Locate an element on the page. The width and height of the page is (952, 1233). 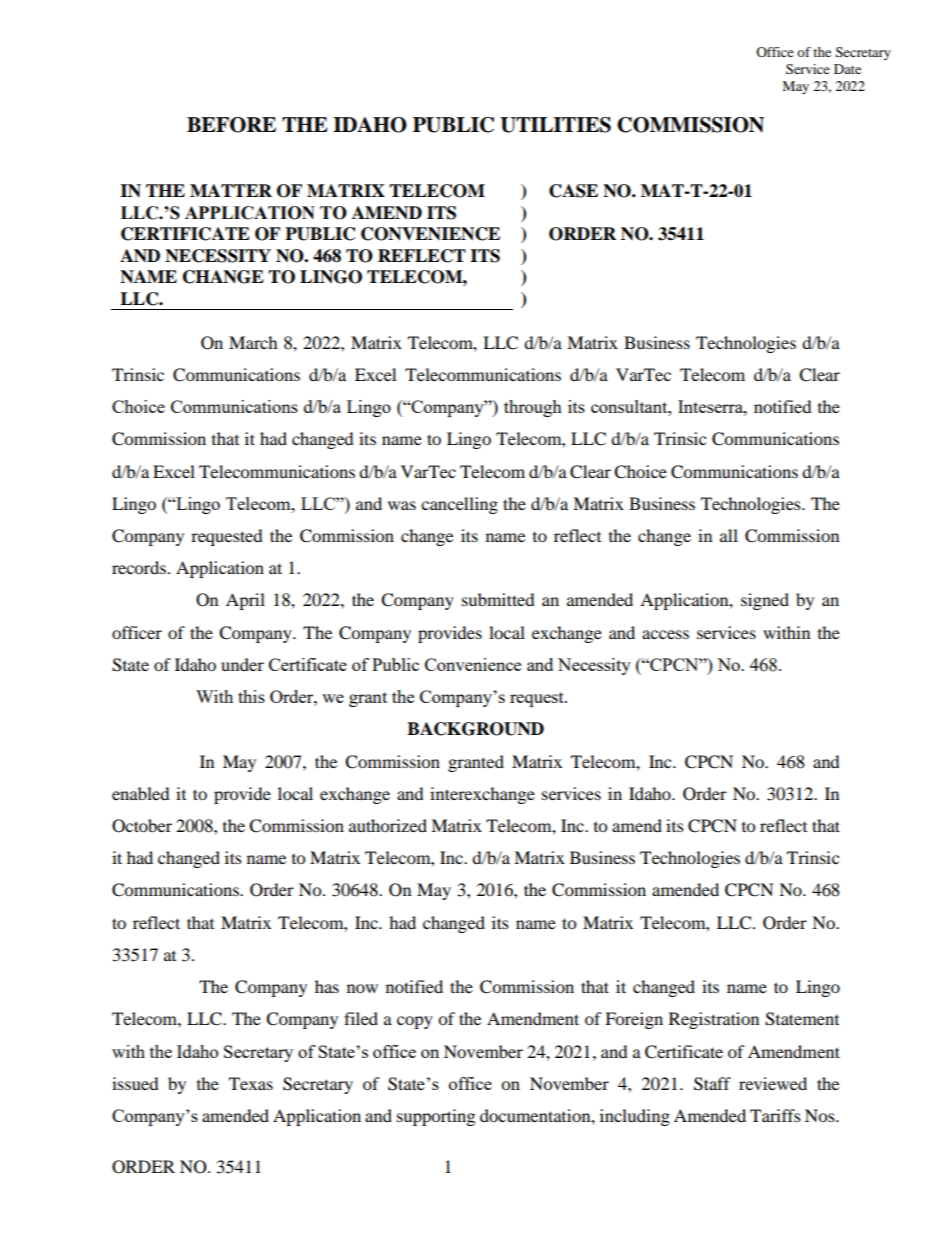
reviewed is located at coordinates (773, 1083).
